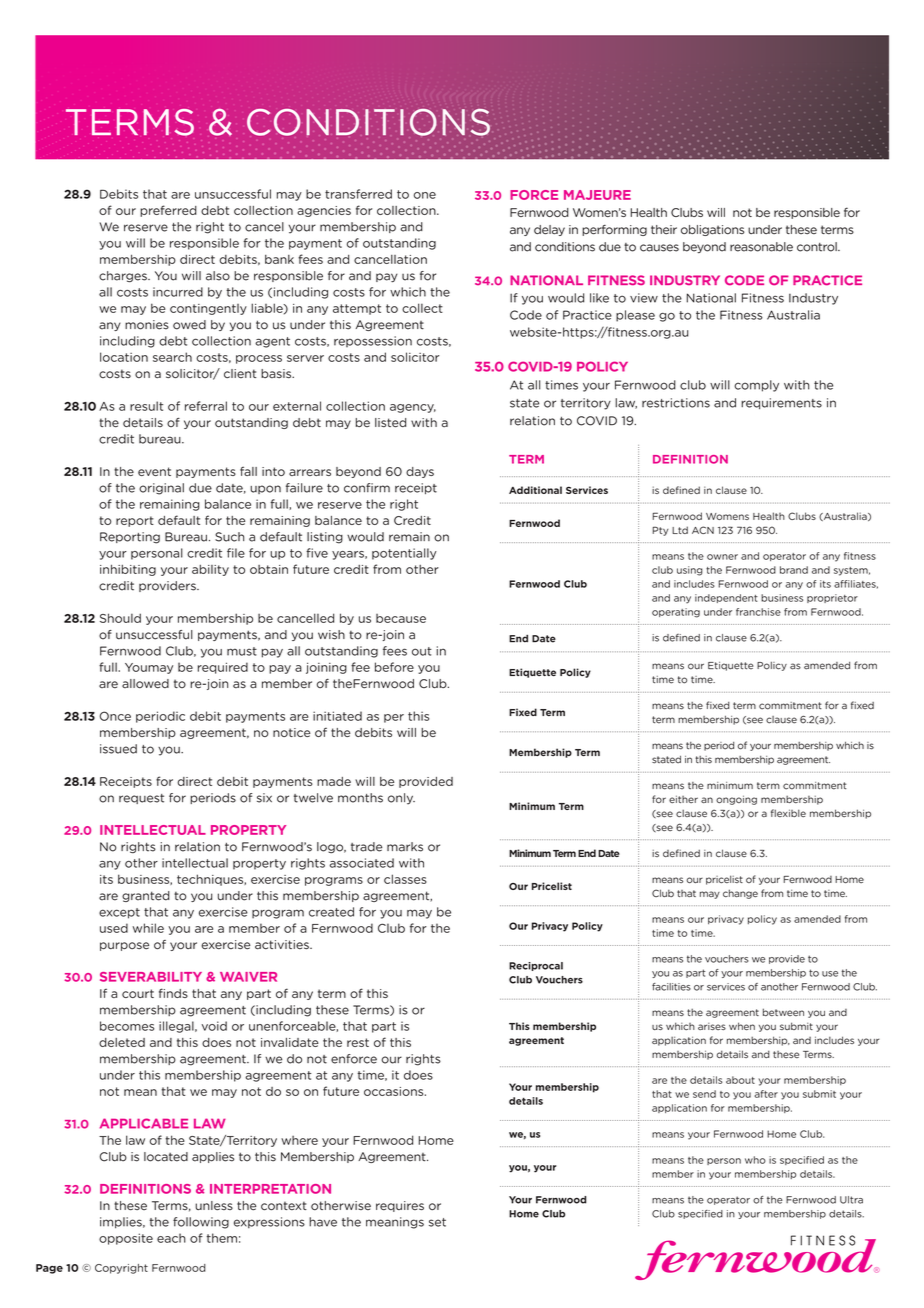 This screenshot has width=924, height=1308. What do you see at coordinates (154, 471) in the screenshot?
I see `event` at bounding box center [154, 471].
